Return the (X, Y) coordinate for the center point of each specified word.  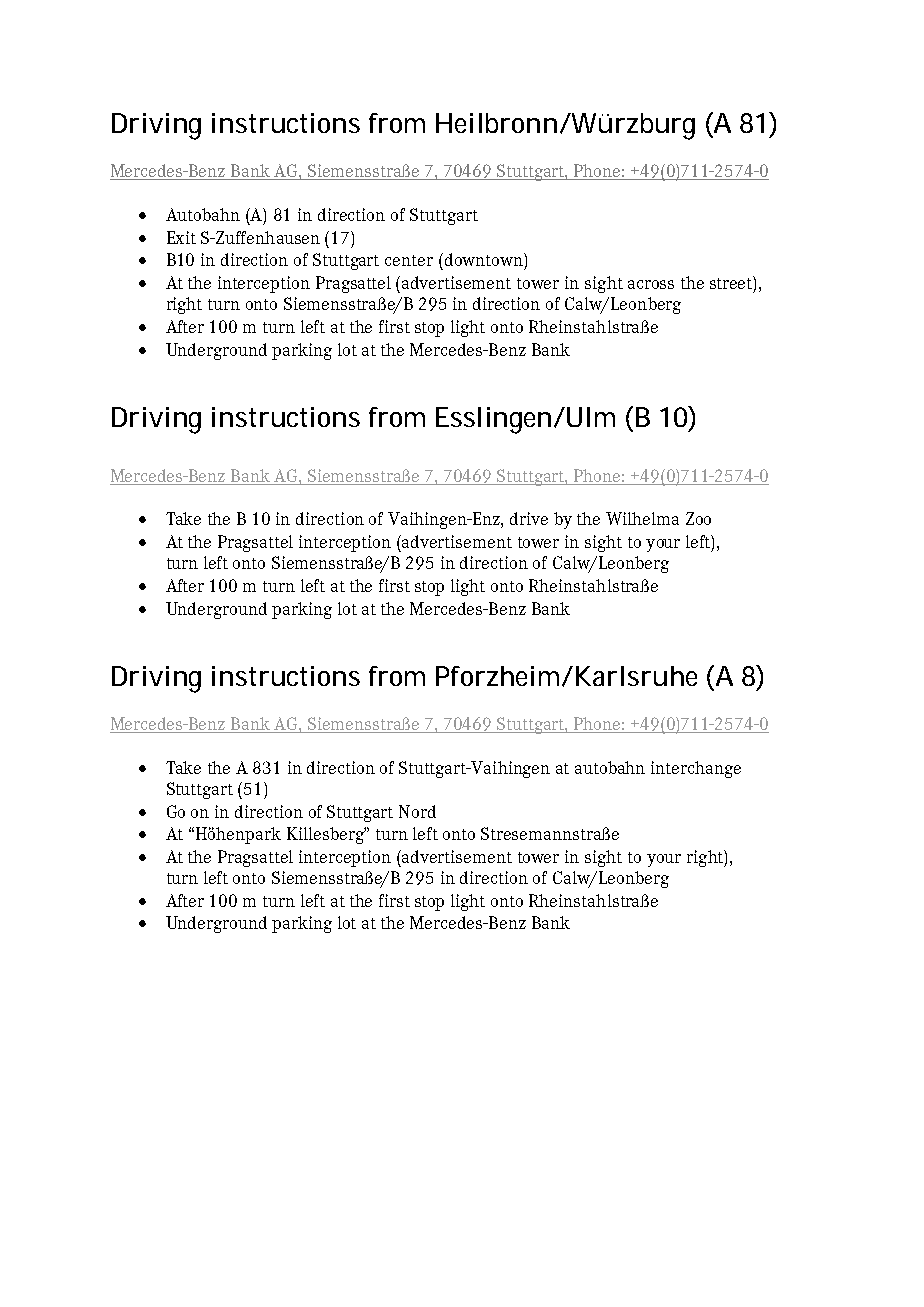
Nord (417, 811)
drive (529, 518)
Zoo (698, 518)
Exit (181, 237)
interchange (696, 769)
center (409, 260)
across (651, 284)
